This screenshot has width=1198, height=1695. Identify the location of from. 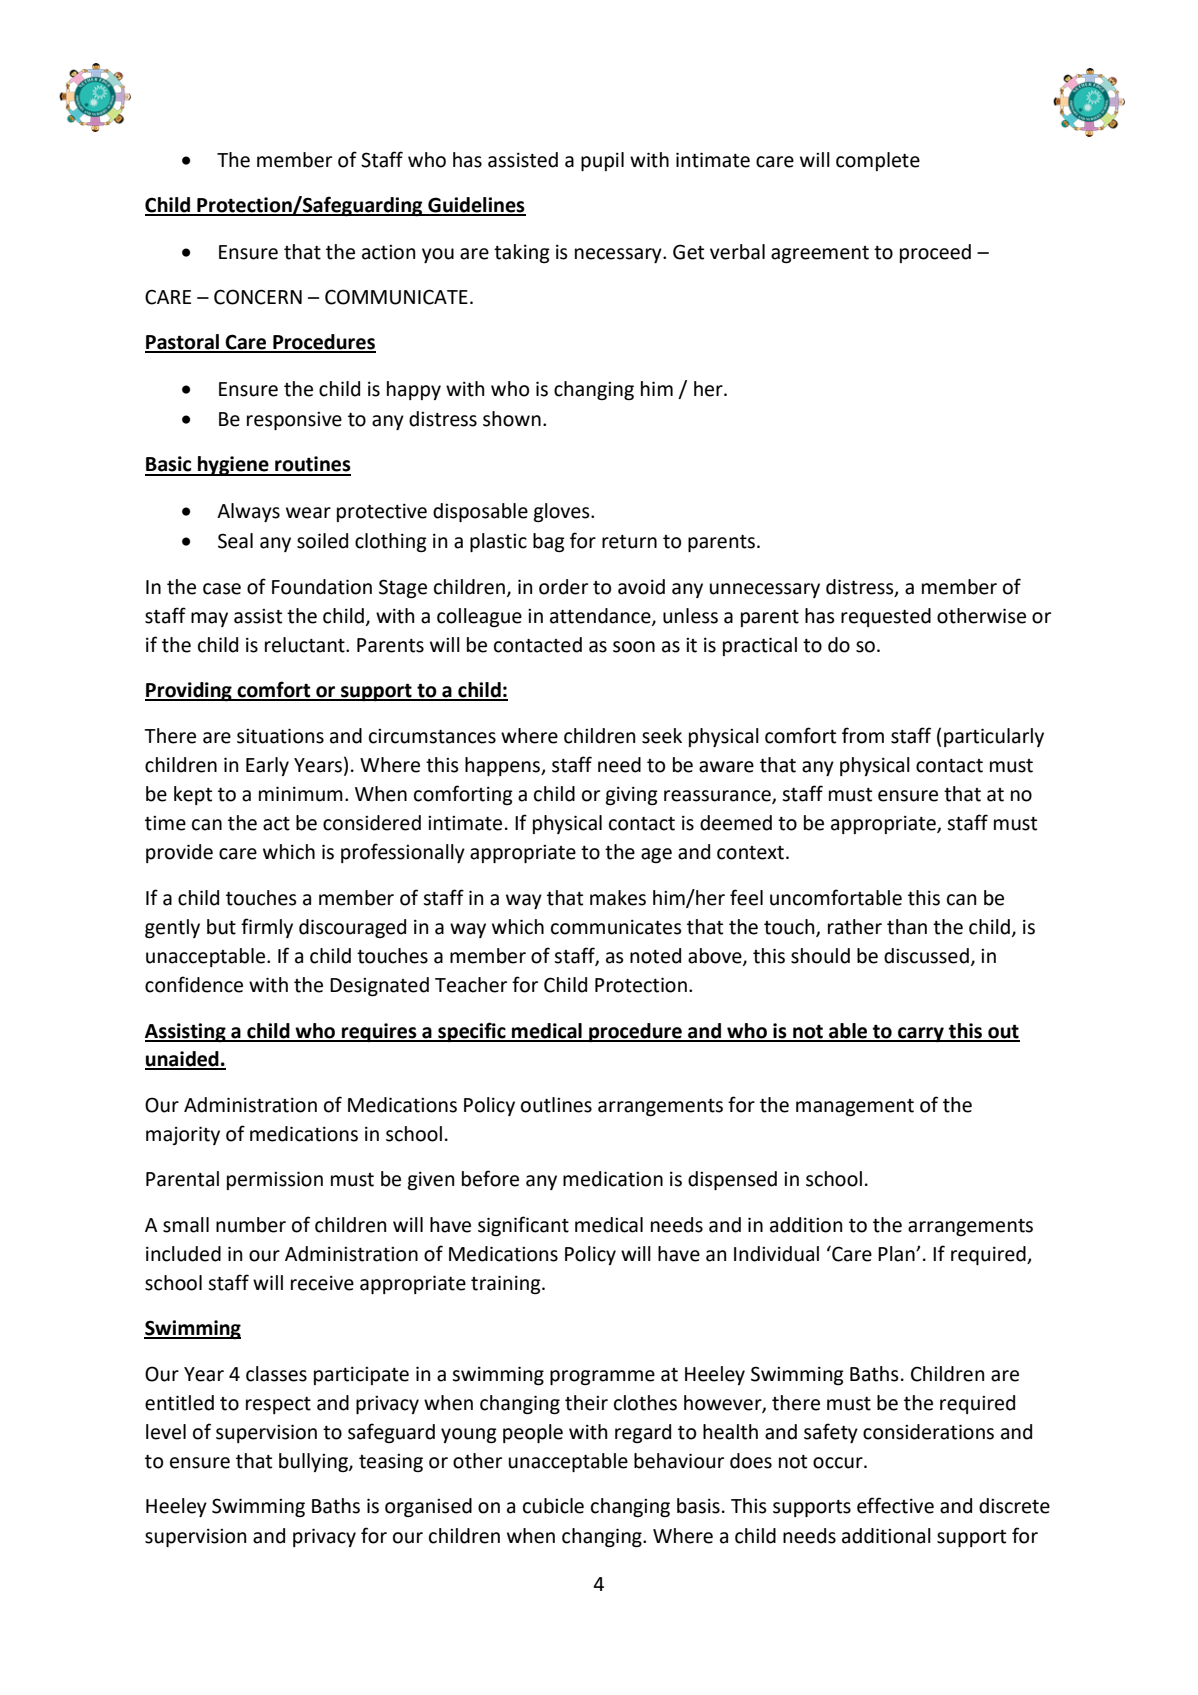
(863, 735).
